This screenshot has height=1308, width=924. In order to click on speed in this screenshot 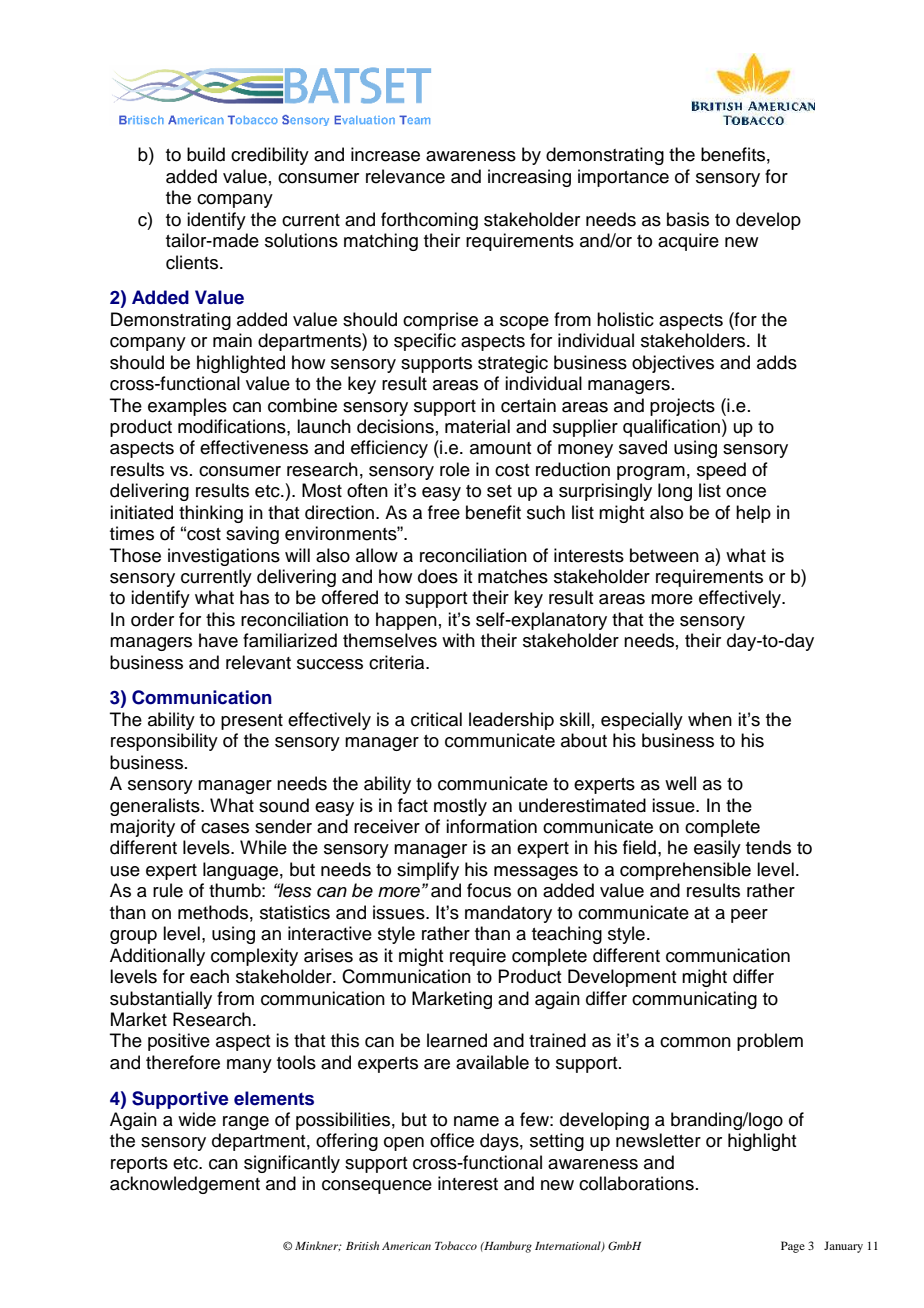, I will do `click(721, 471)`.
